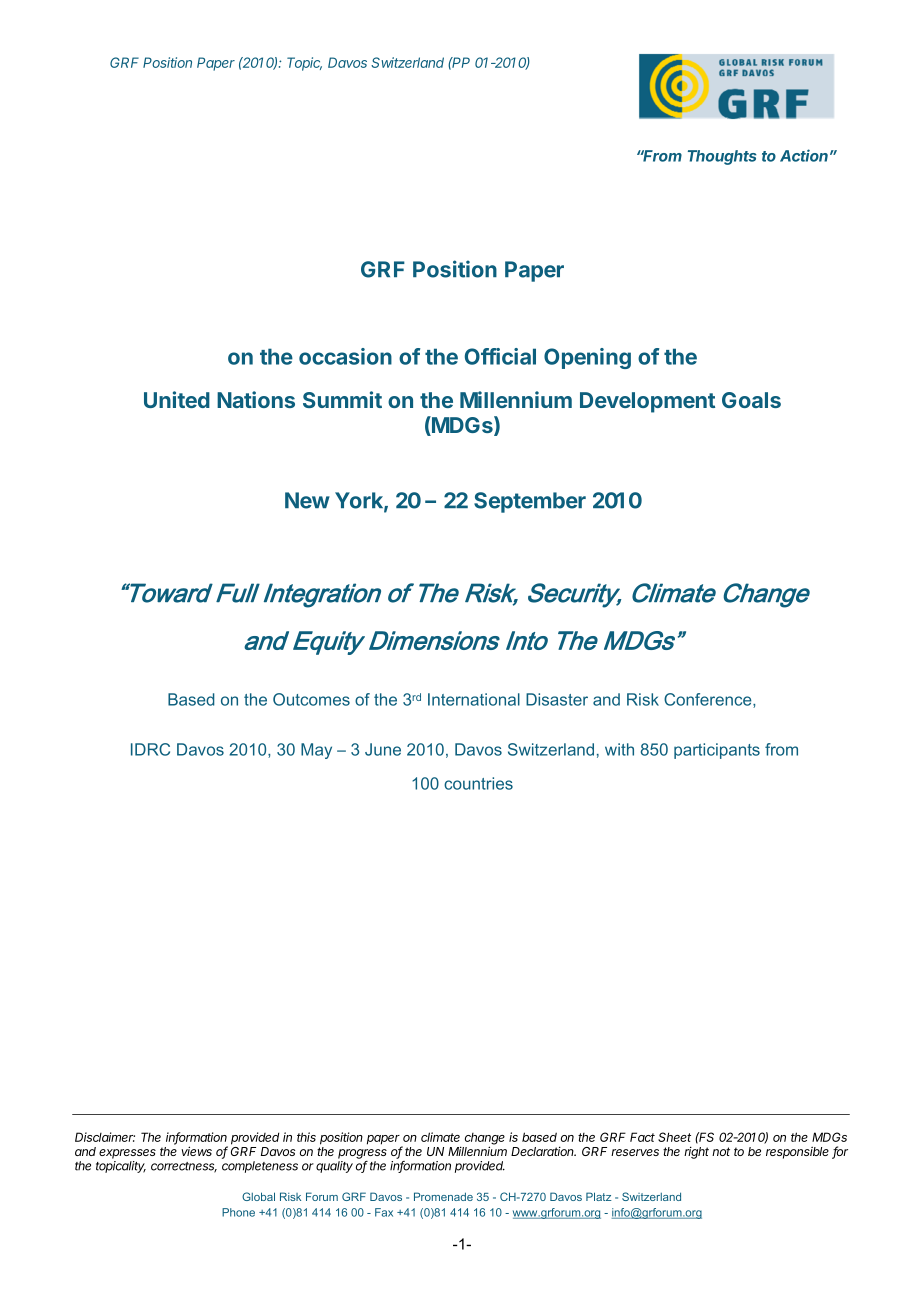 The image size is (924, 1308). I want to click on May, so click(316, 751).
